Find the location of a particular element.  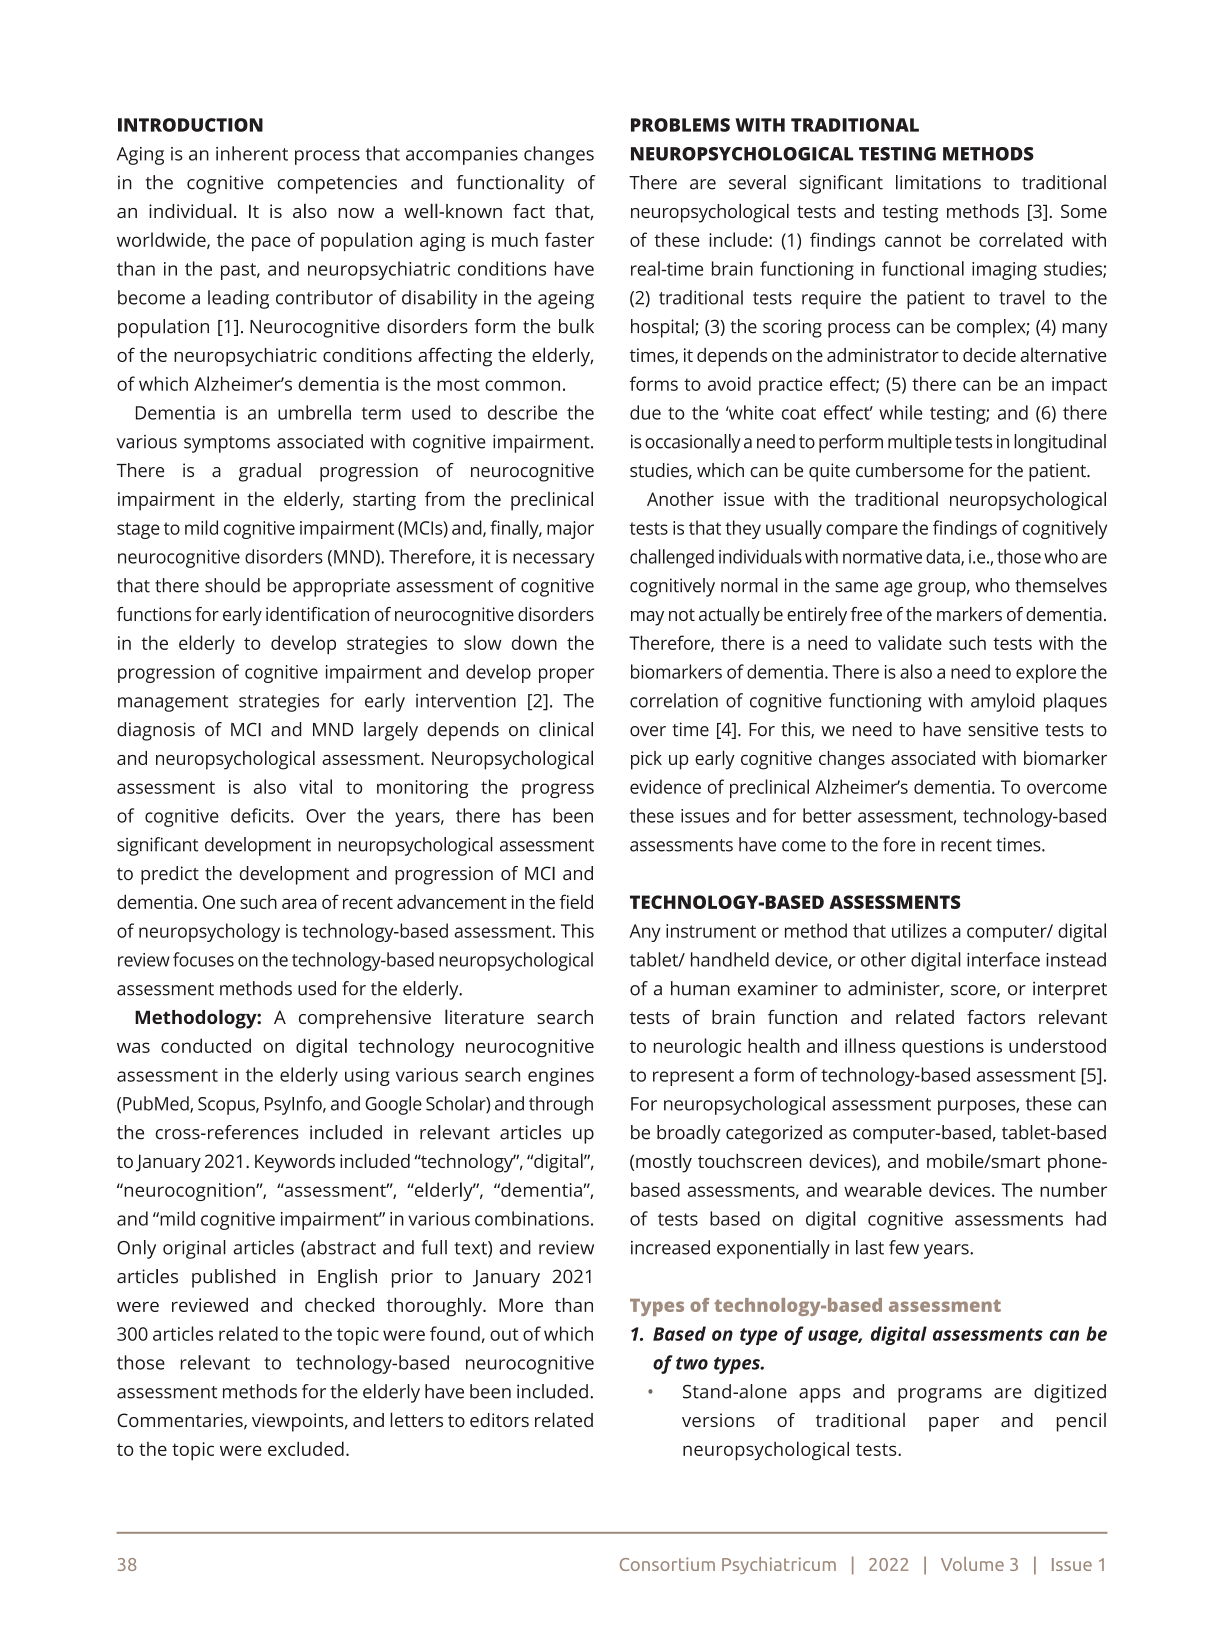

PROBLEMS is located at coordinates (680, 125).
